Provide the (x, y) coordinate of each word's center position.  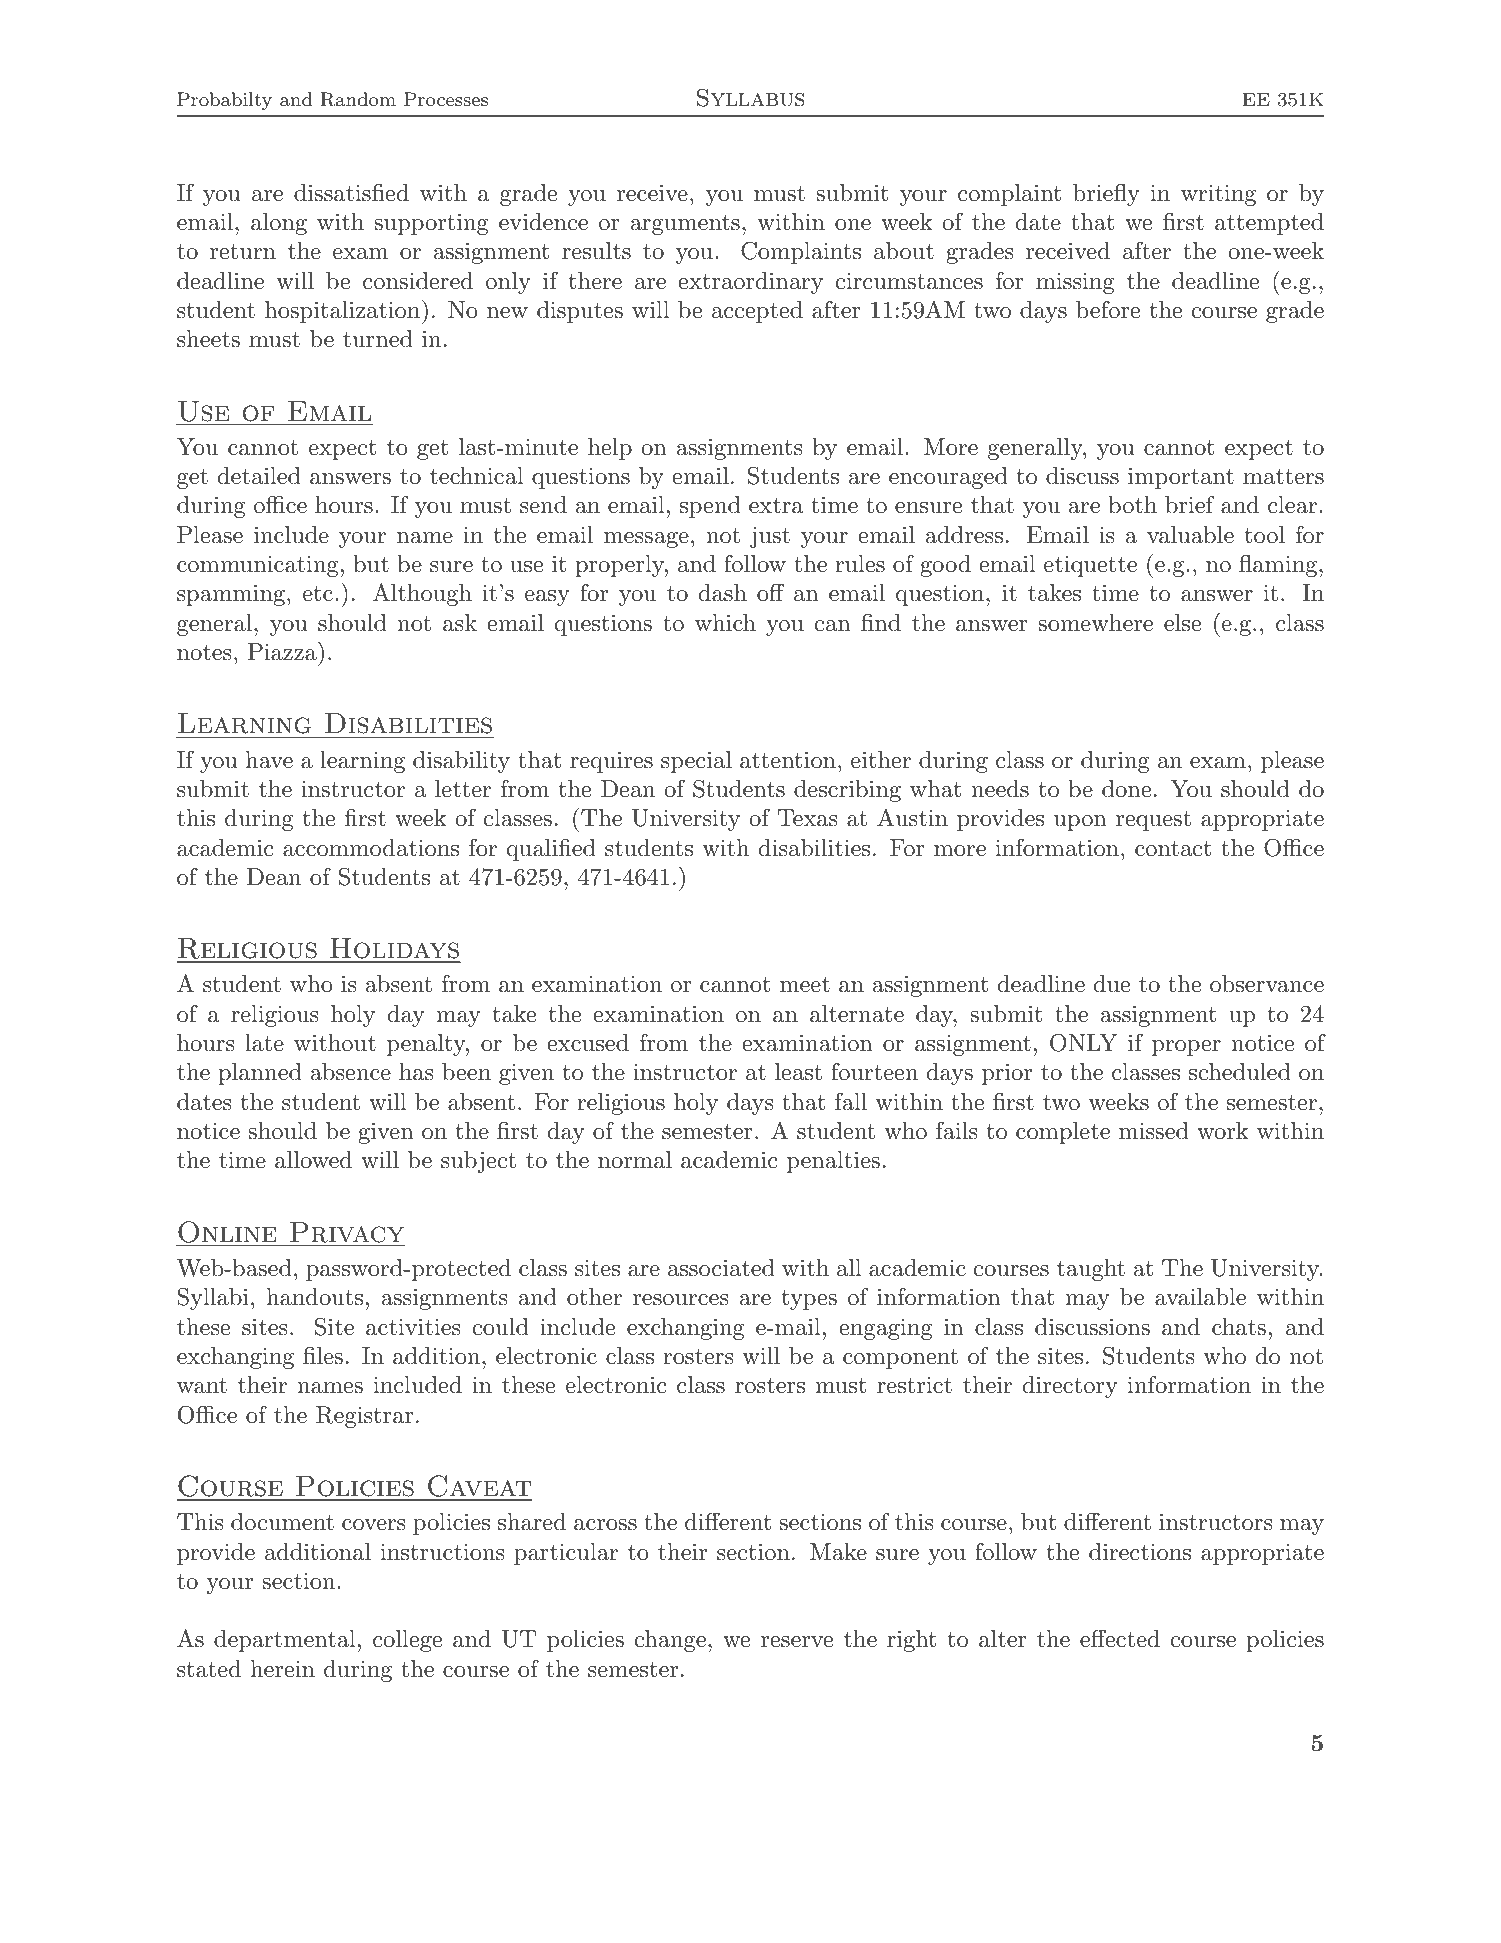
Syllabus (750, 97)
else (1182, 623)
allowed (313, 1160)
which (725, 623)
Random (358, 99)
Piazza (283, 651)
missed (1154, 1131)
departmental (284, 1641)
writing (1218, 195)
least (798, 1072)
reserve (797, 1642)
